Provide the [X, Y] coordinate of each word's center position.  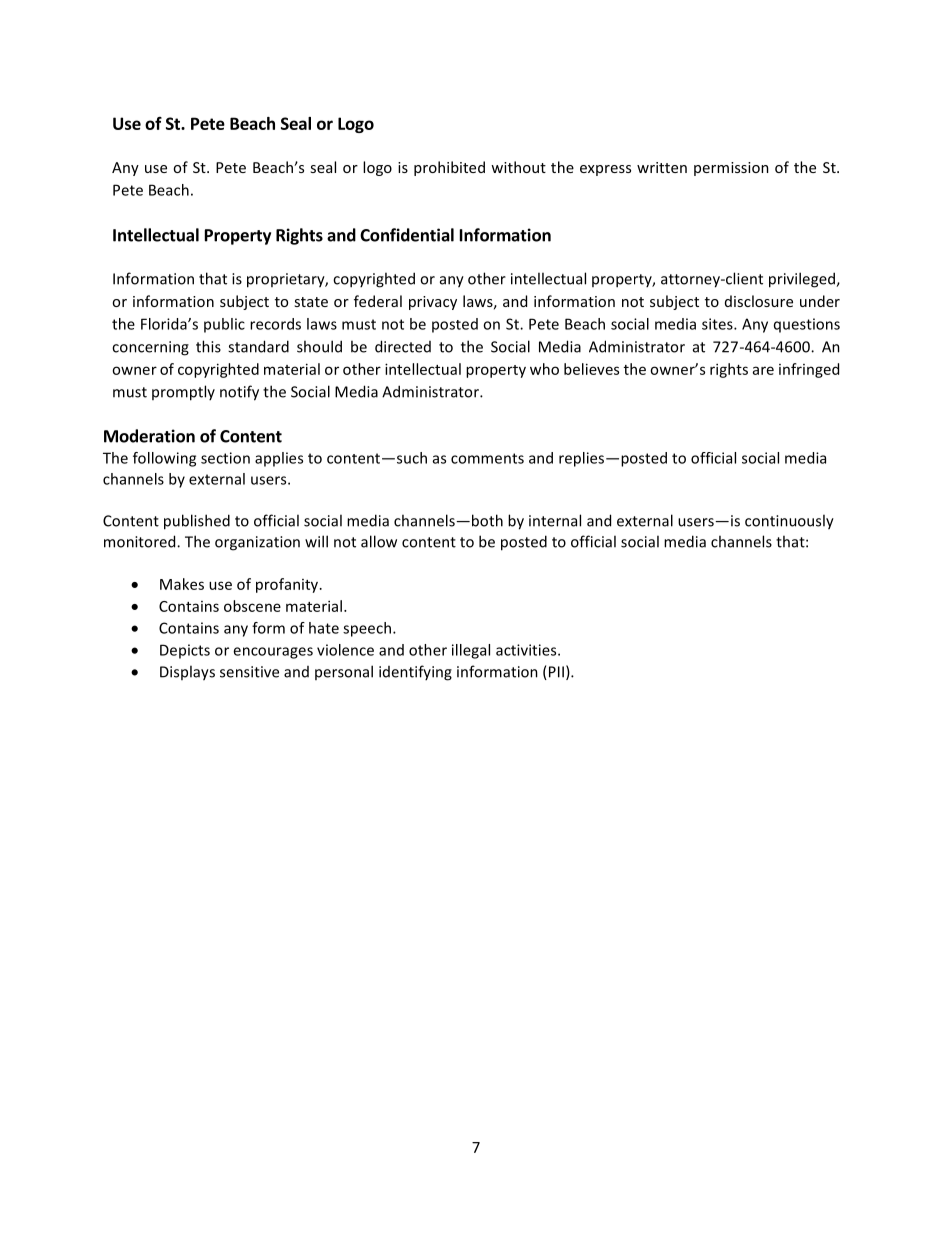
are [763, 370]
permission [731, 169]
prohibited [449, 168]
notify [239, 393]
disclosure [759, 301]
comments [487, 458]
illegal [471, 651]
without [518, 167]
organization [257, 543]
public [224, 325]
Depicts [185, 651]
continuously [789, 522]
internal [555, 520]
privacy [433, 303]
